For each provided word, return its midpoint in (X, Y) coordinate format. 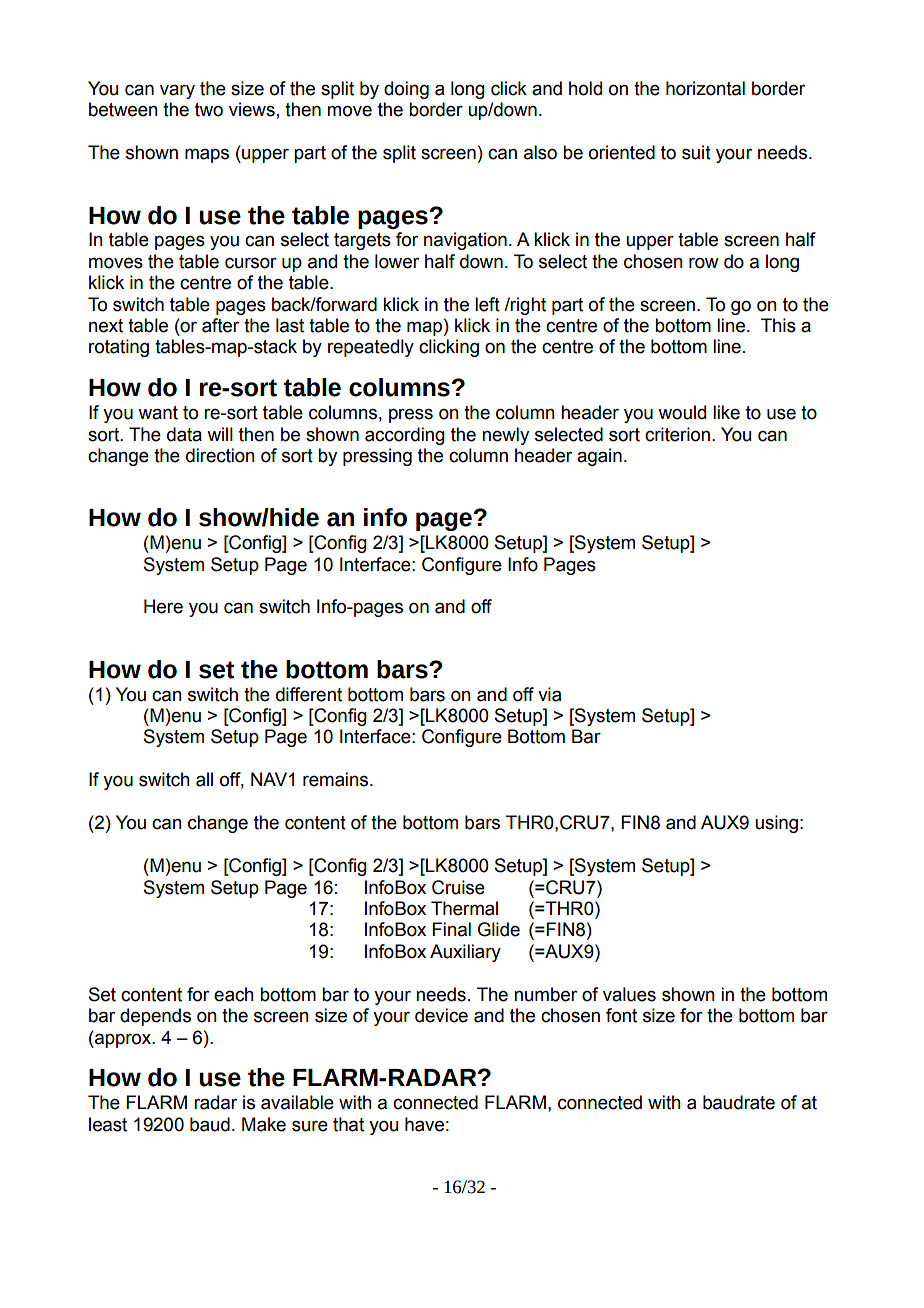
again (599, 457)
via (549, 694)
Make (264, 1124)
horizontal (705, 88)
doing (406, 90)
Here (163, 606)
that (348, 1124)
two (209, 110)
